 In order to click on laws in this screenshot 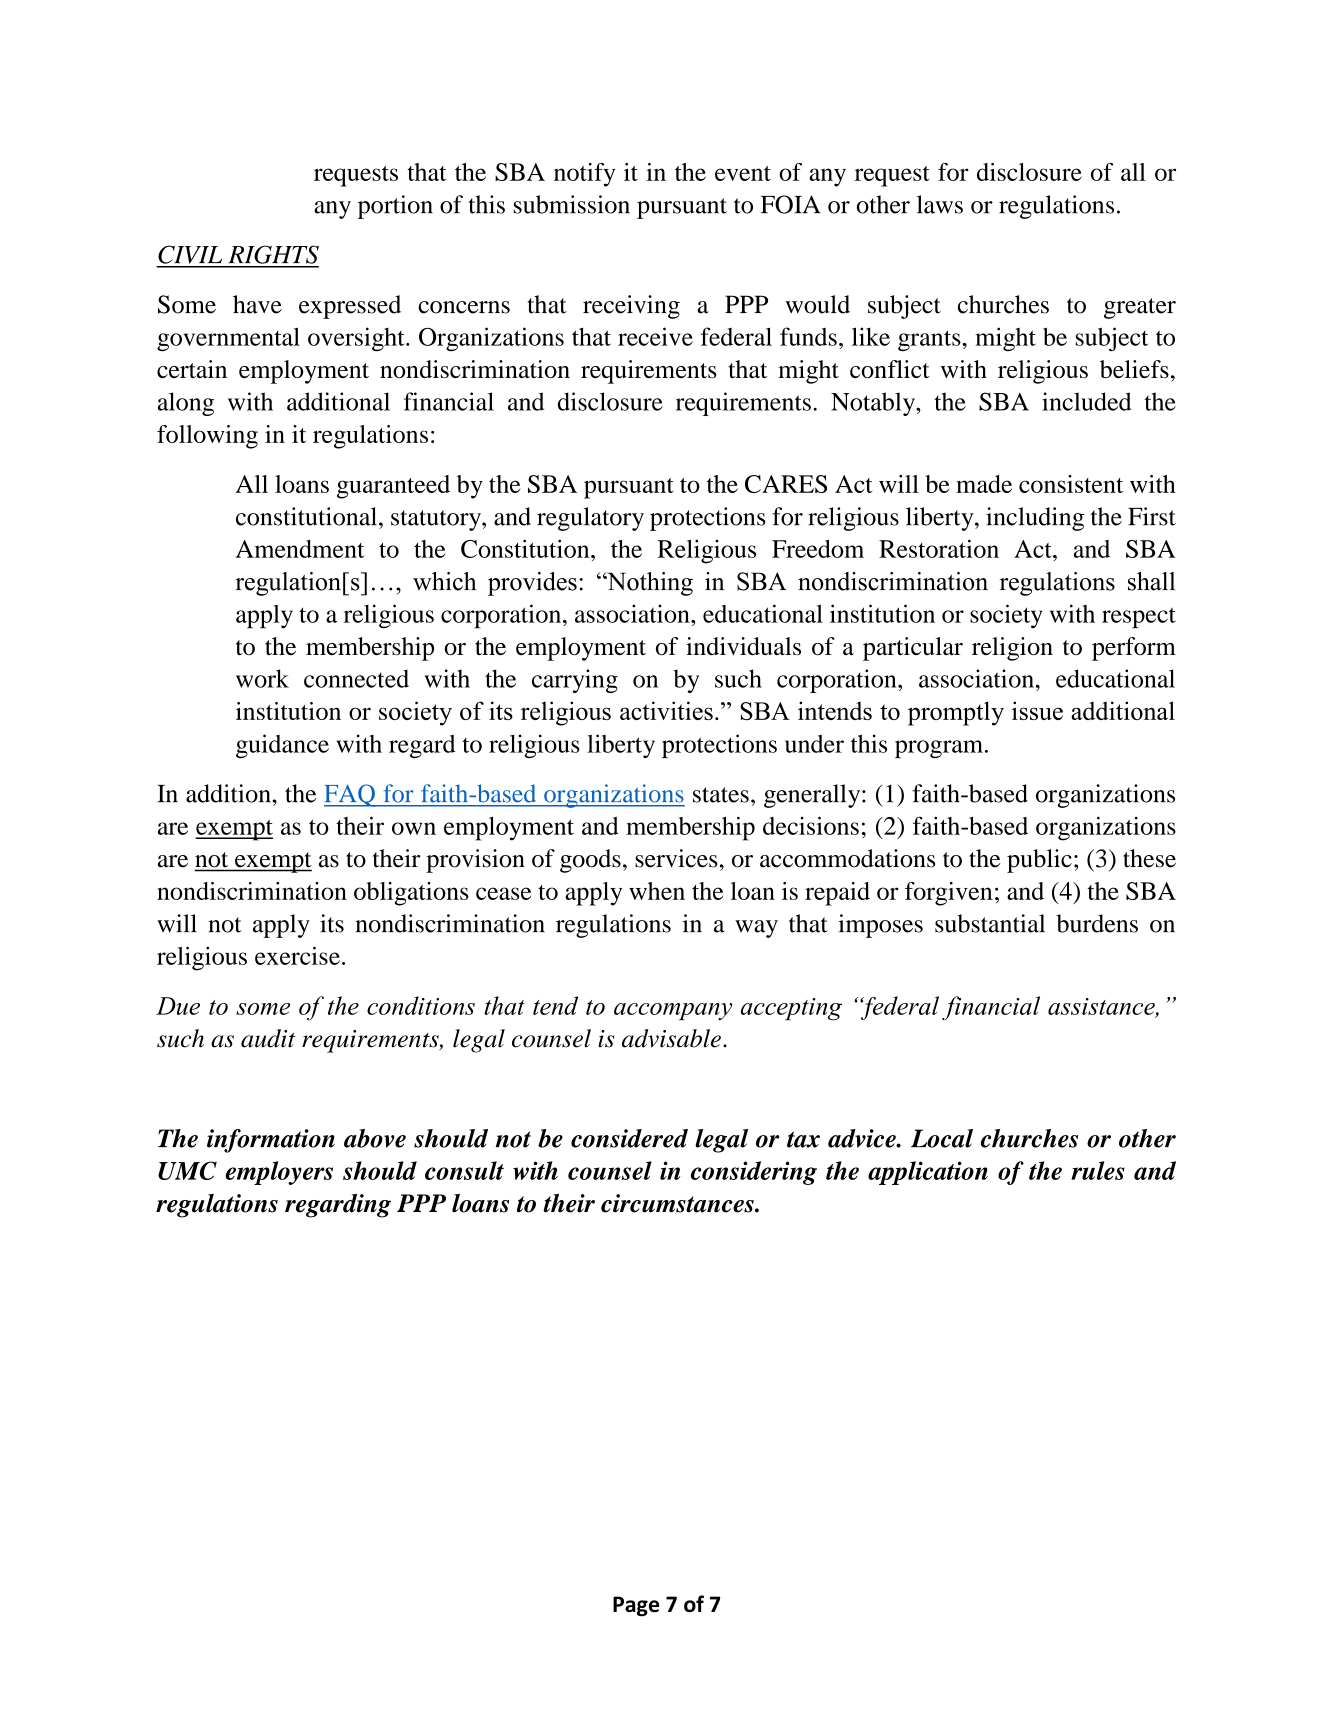, I will do `click(940, 204)`.
